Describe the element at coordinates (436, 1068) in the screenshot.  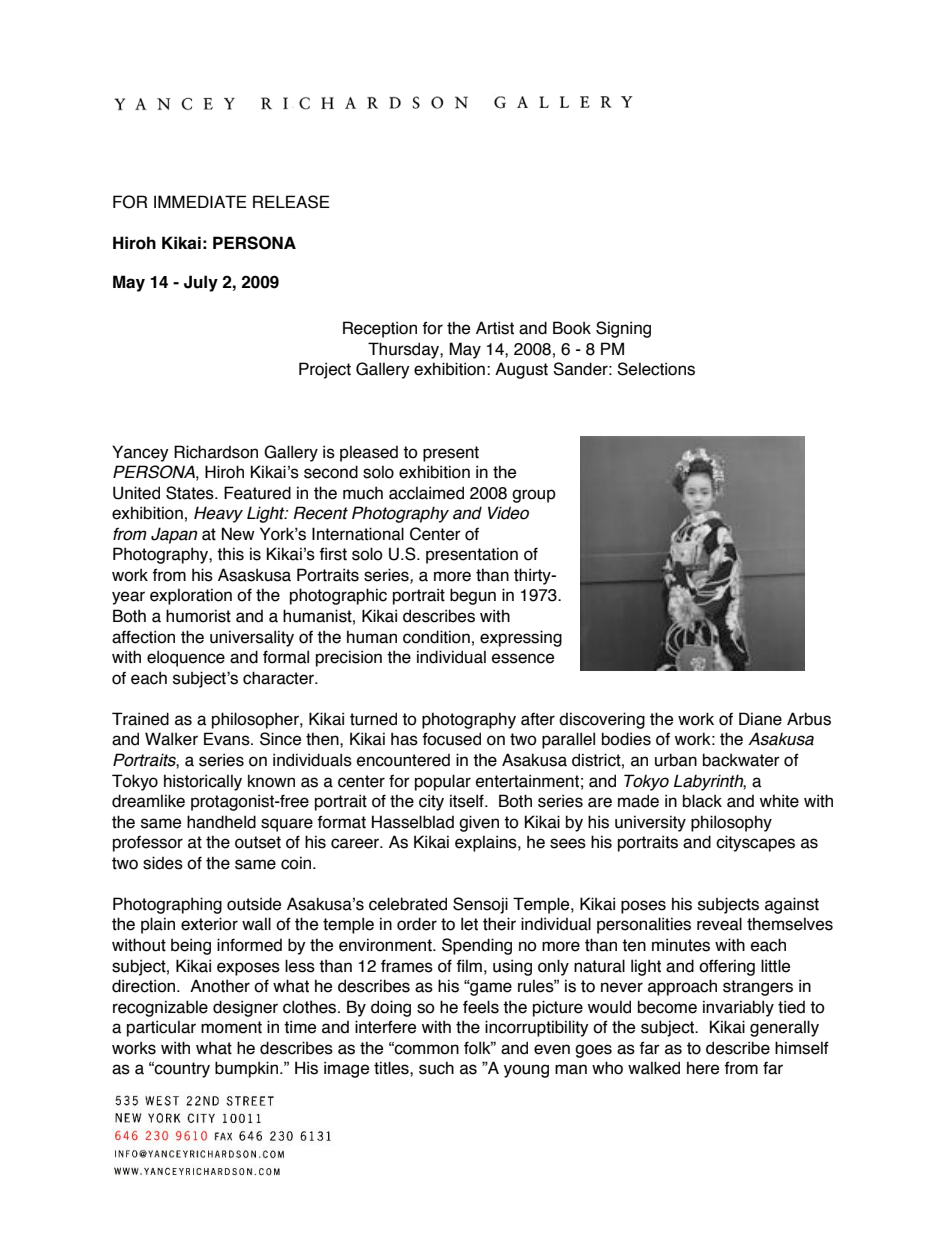
I see `such` at that location.
